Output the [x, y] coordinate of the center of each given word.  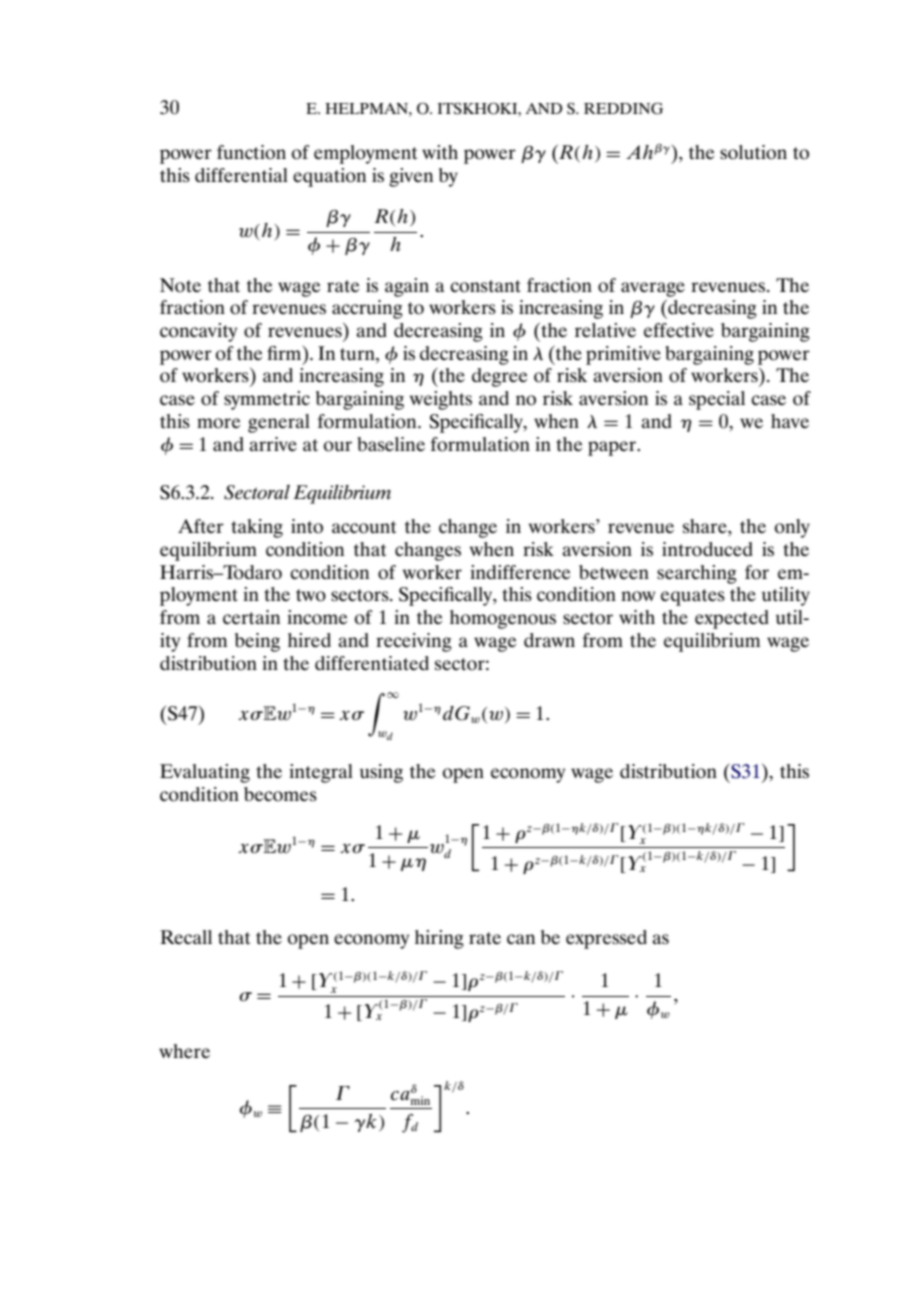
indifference [520, 572]
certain [251, 617]
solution [753, 152]
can [521, 939]
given [411, 177]
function [251, 152]
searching [697, 574]
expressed [606, 939]
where [184, 1051]
